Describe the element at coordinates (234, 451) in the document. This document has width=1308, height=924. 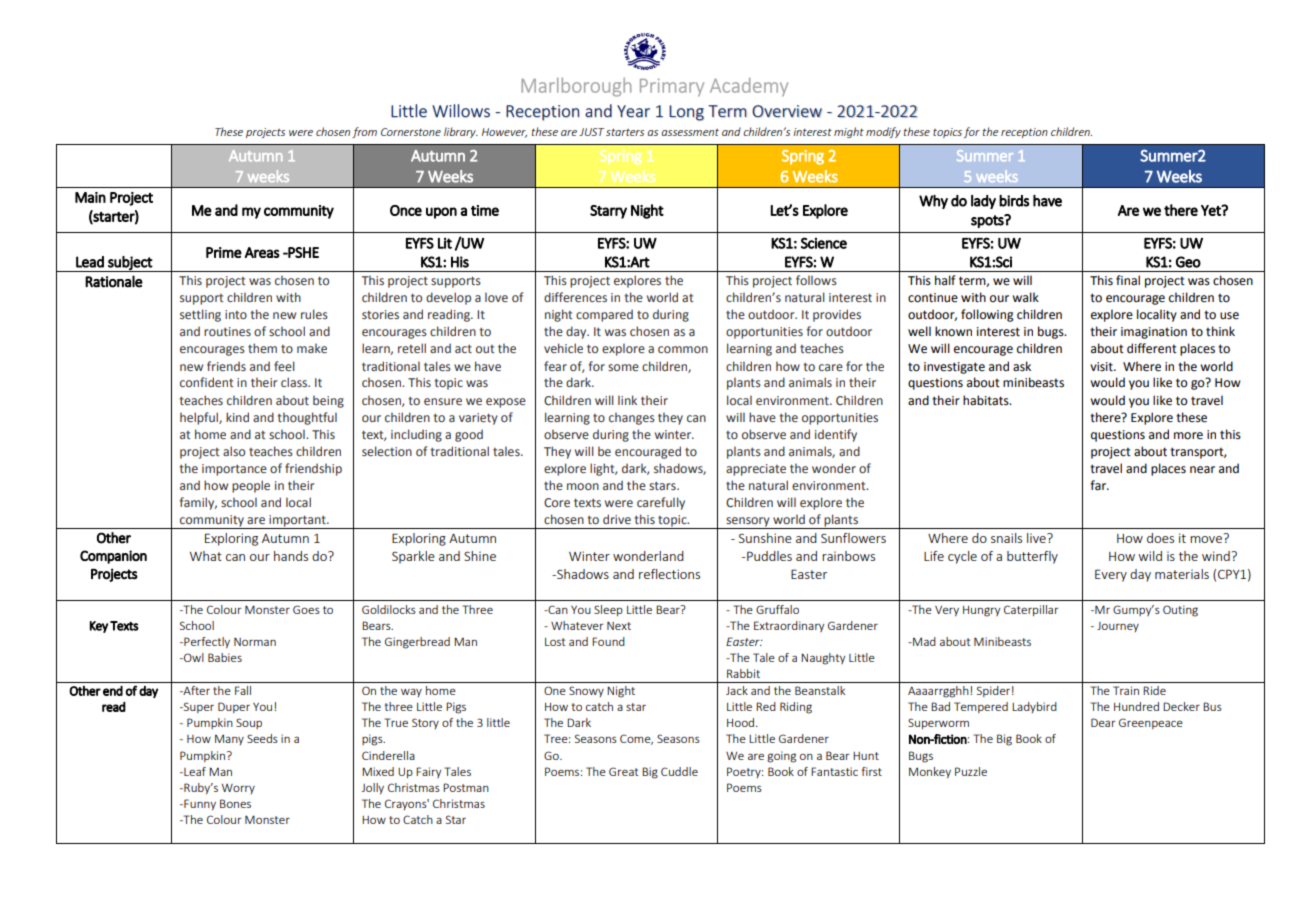
I see `also` at that location.
